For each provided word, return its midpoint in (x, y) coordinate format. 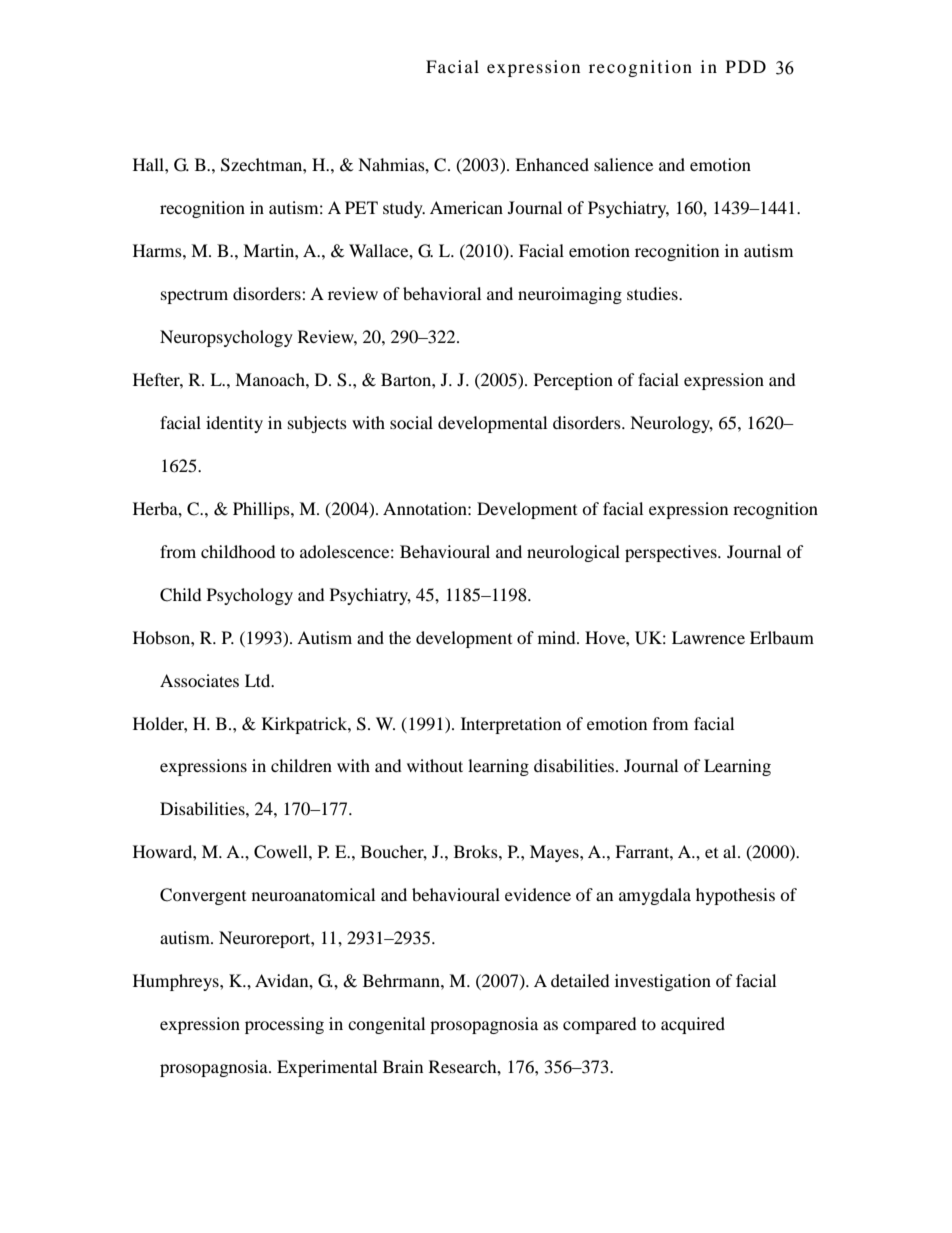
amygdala (655, 896)
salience (623, 164)
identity (234, 424)
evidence (538, 894)
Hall (149, 164)
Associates (199, 680)
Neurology (671, 424)
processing (284, 1025)
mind (558, 637)
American (466, 207)
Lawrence (708, 637)
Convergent (203, 896)
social (411, 422)
